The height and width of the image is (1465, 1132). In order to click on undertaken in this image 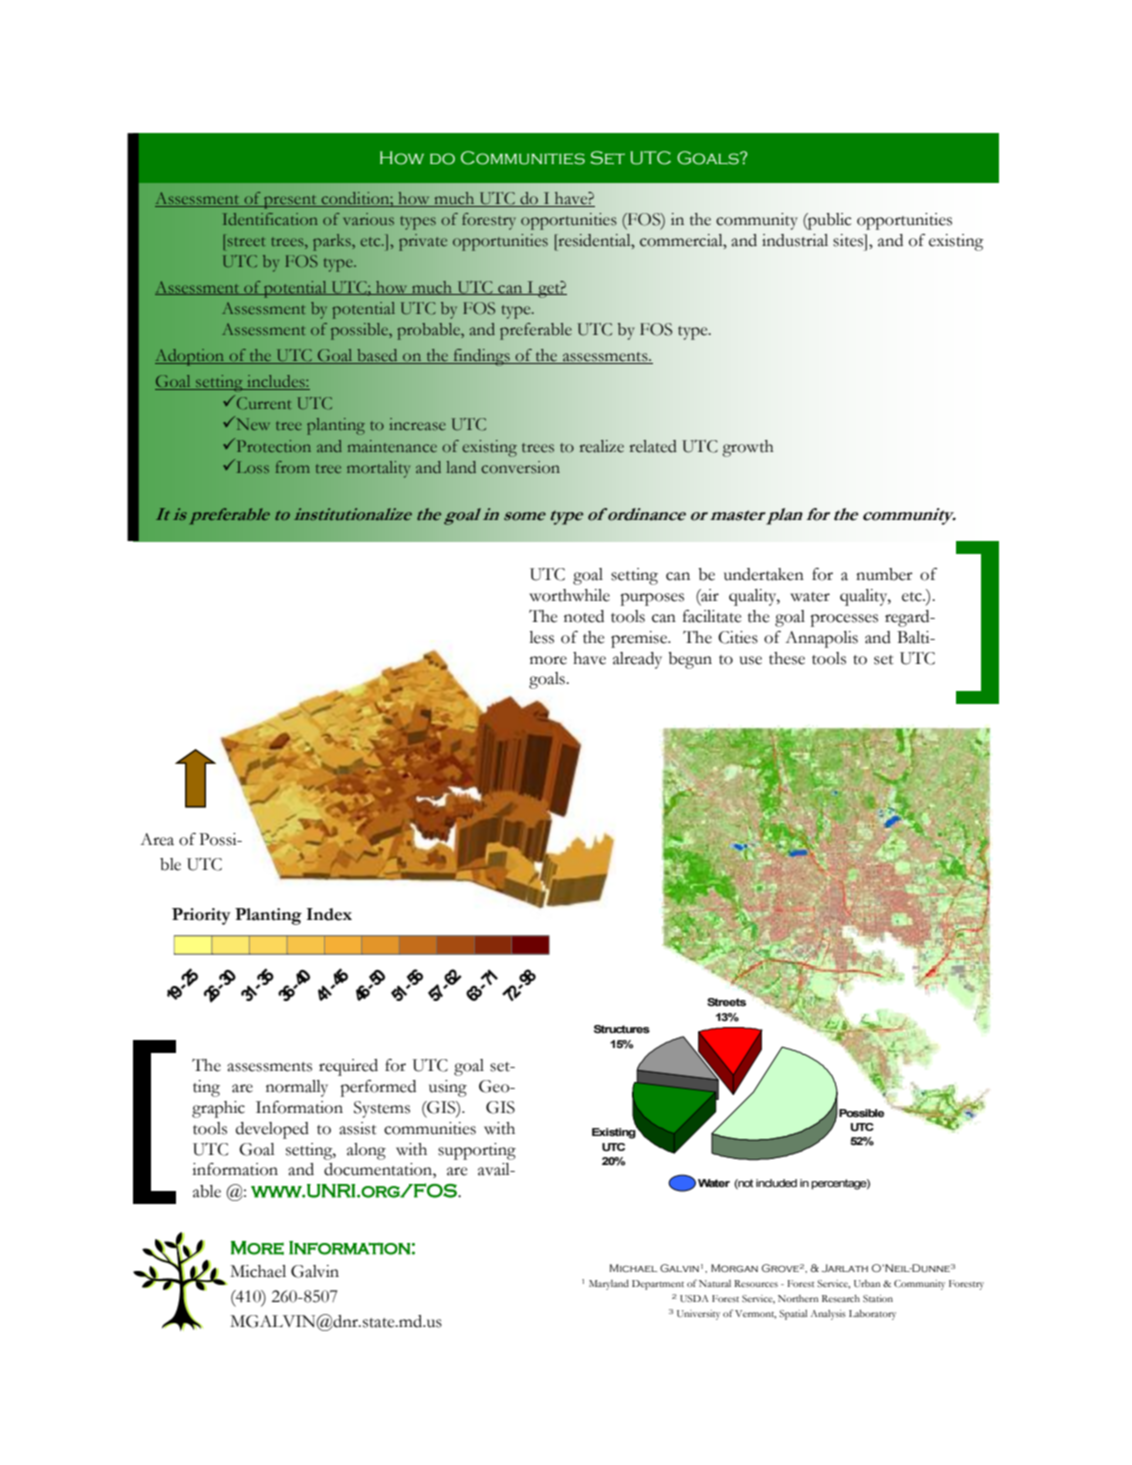, I will do `click(764, 574)`.
